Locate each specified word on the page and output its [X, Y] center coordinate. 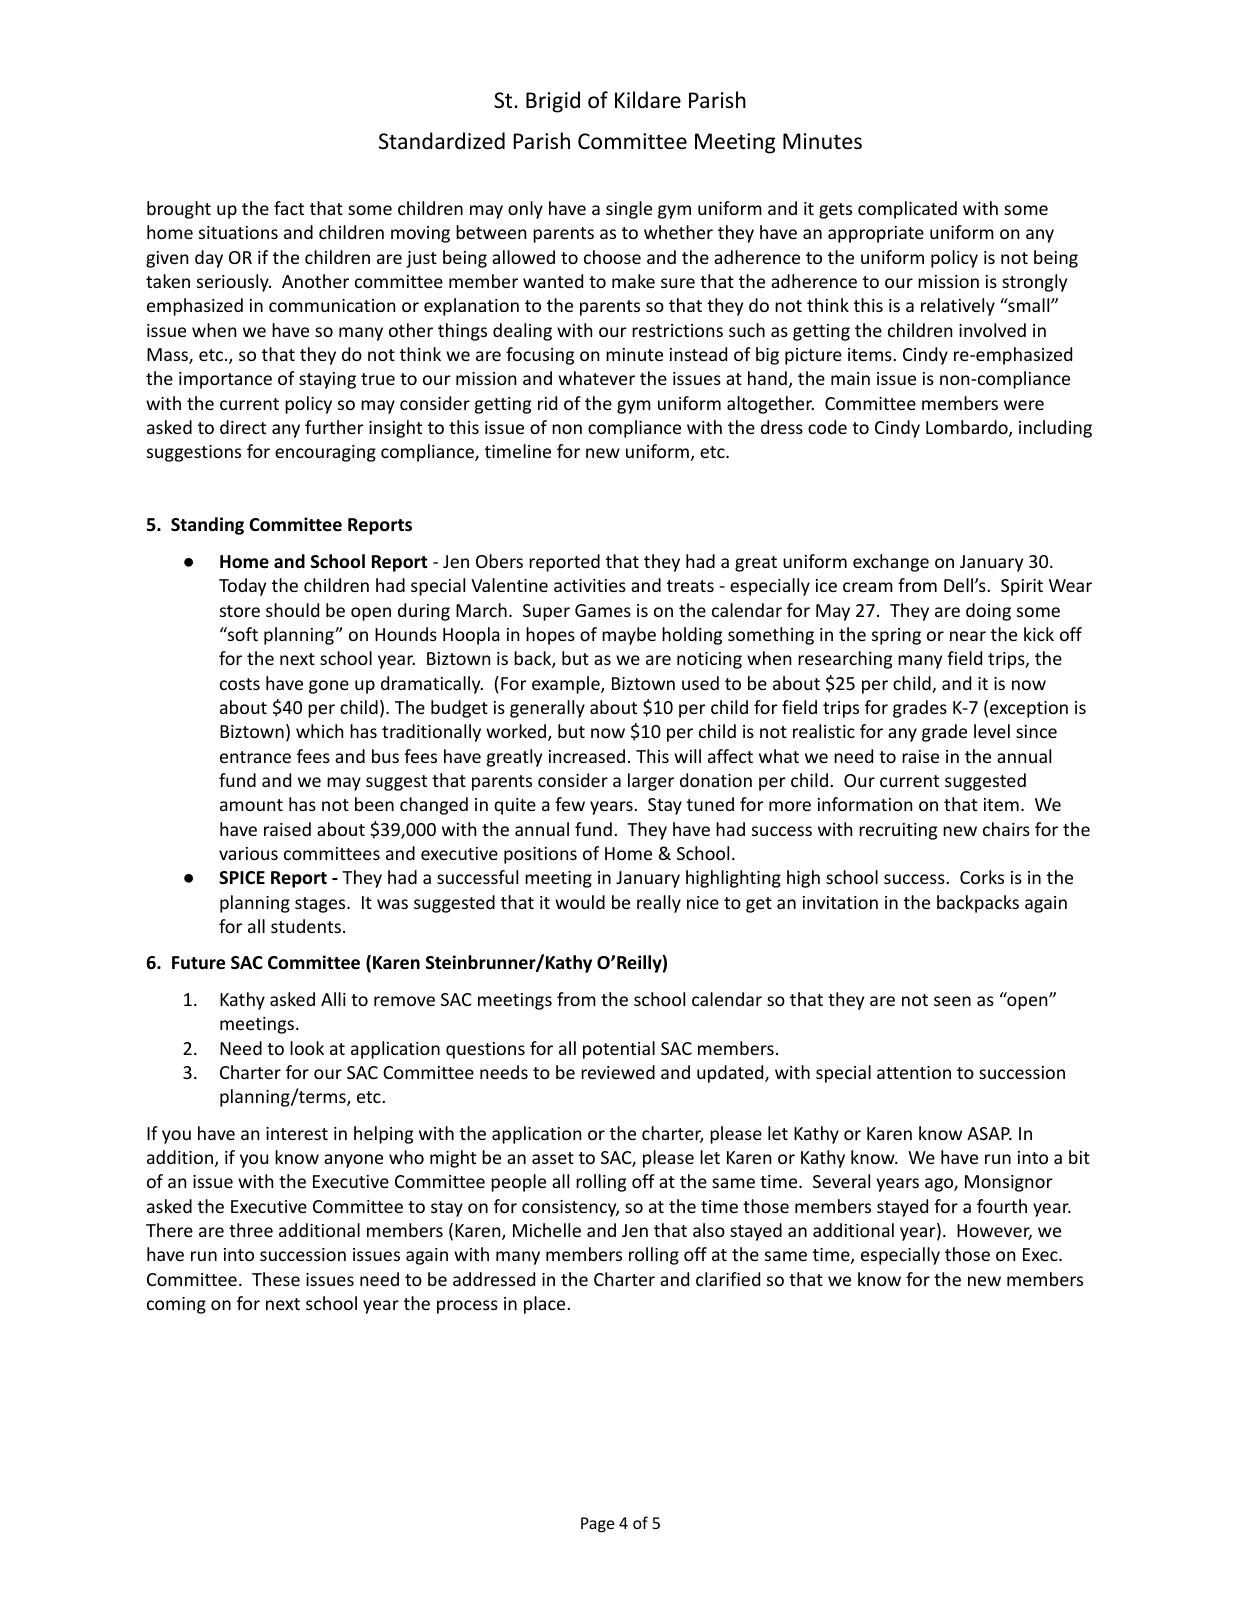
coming [176, 1305]
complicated [907, 210]
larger [651, 782]
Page [597, 1525]
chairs [1006, 829]
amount [251, 805]
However [994, 1232]
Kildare [648, 99]
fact [289, 208]
